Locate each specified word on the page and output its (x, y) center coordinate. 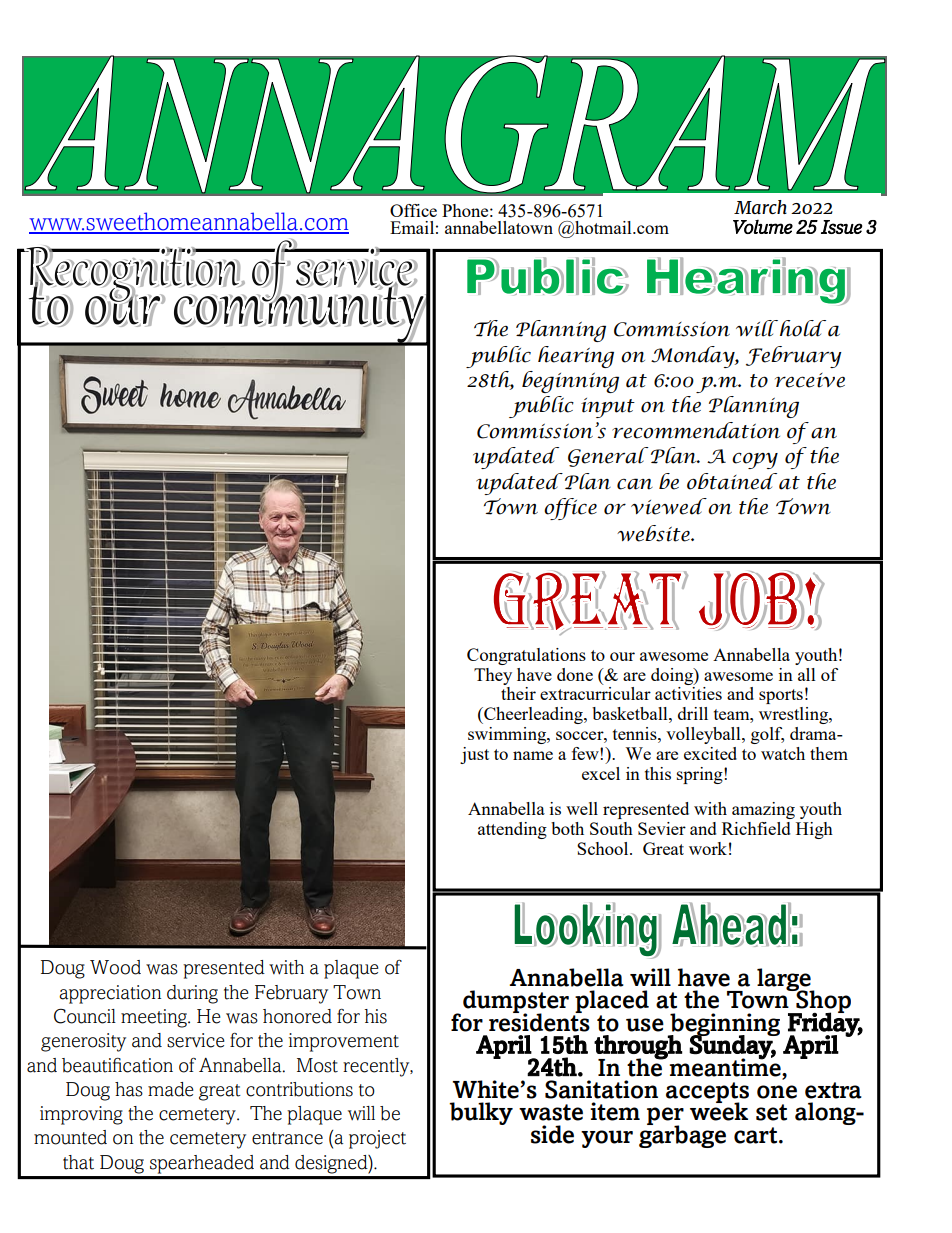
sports (781, 696)
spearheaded (202, 1164)
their (518, 693)
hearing (576, 357)
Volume (763, 226)
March (760, 207)
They (493, 676)
